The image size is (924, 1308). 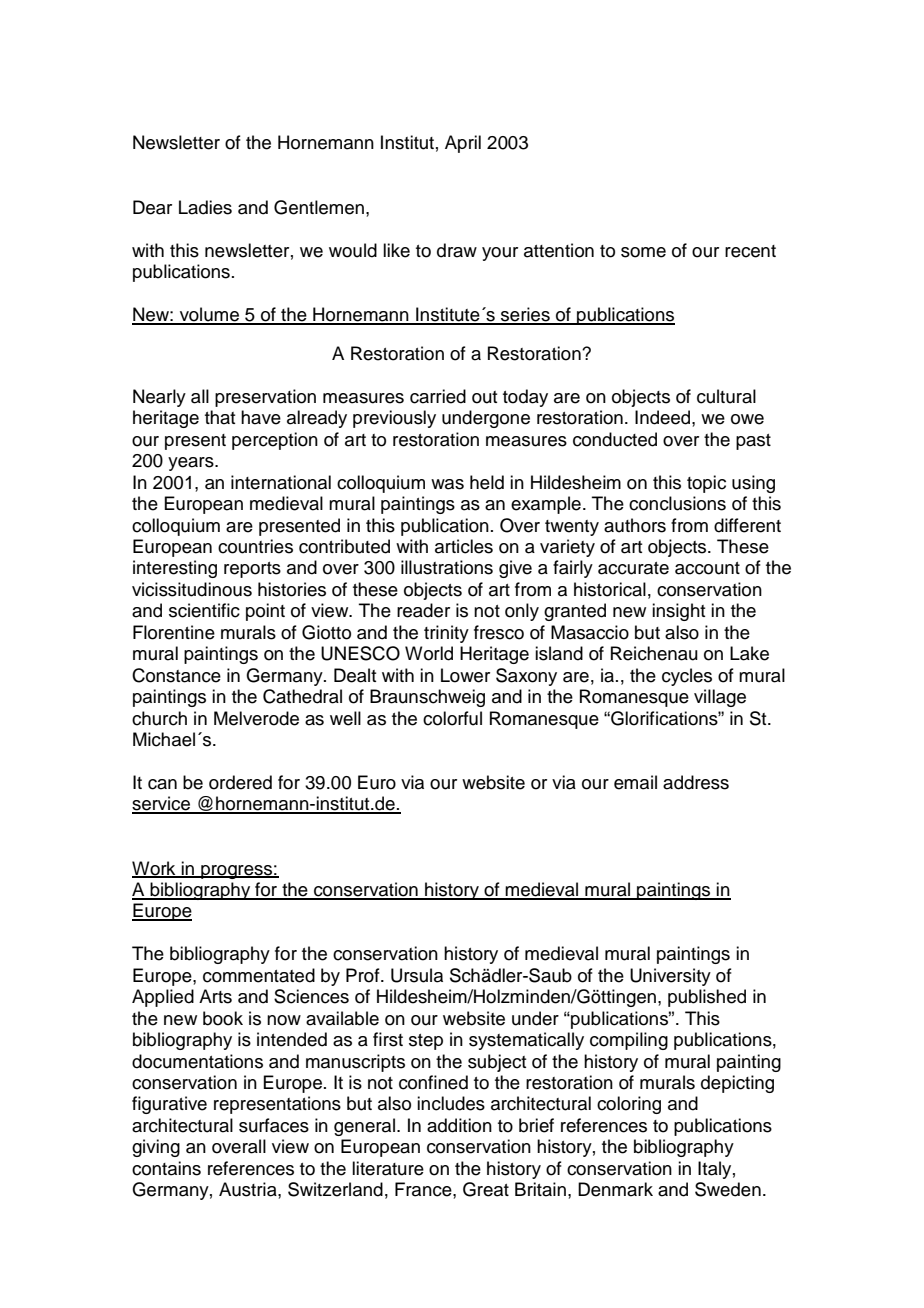 What do you see at coordinates (192, 464) in the page?
I see `years` at bounding box center [192, 464].
